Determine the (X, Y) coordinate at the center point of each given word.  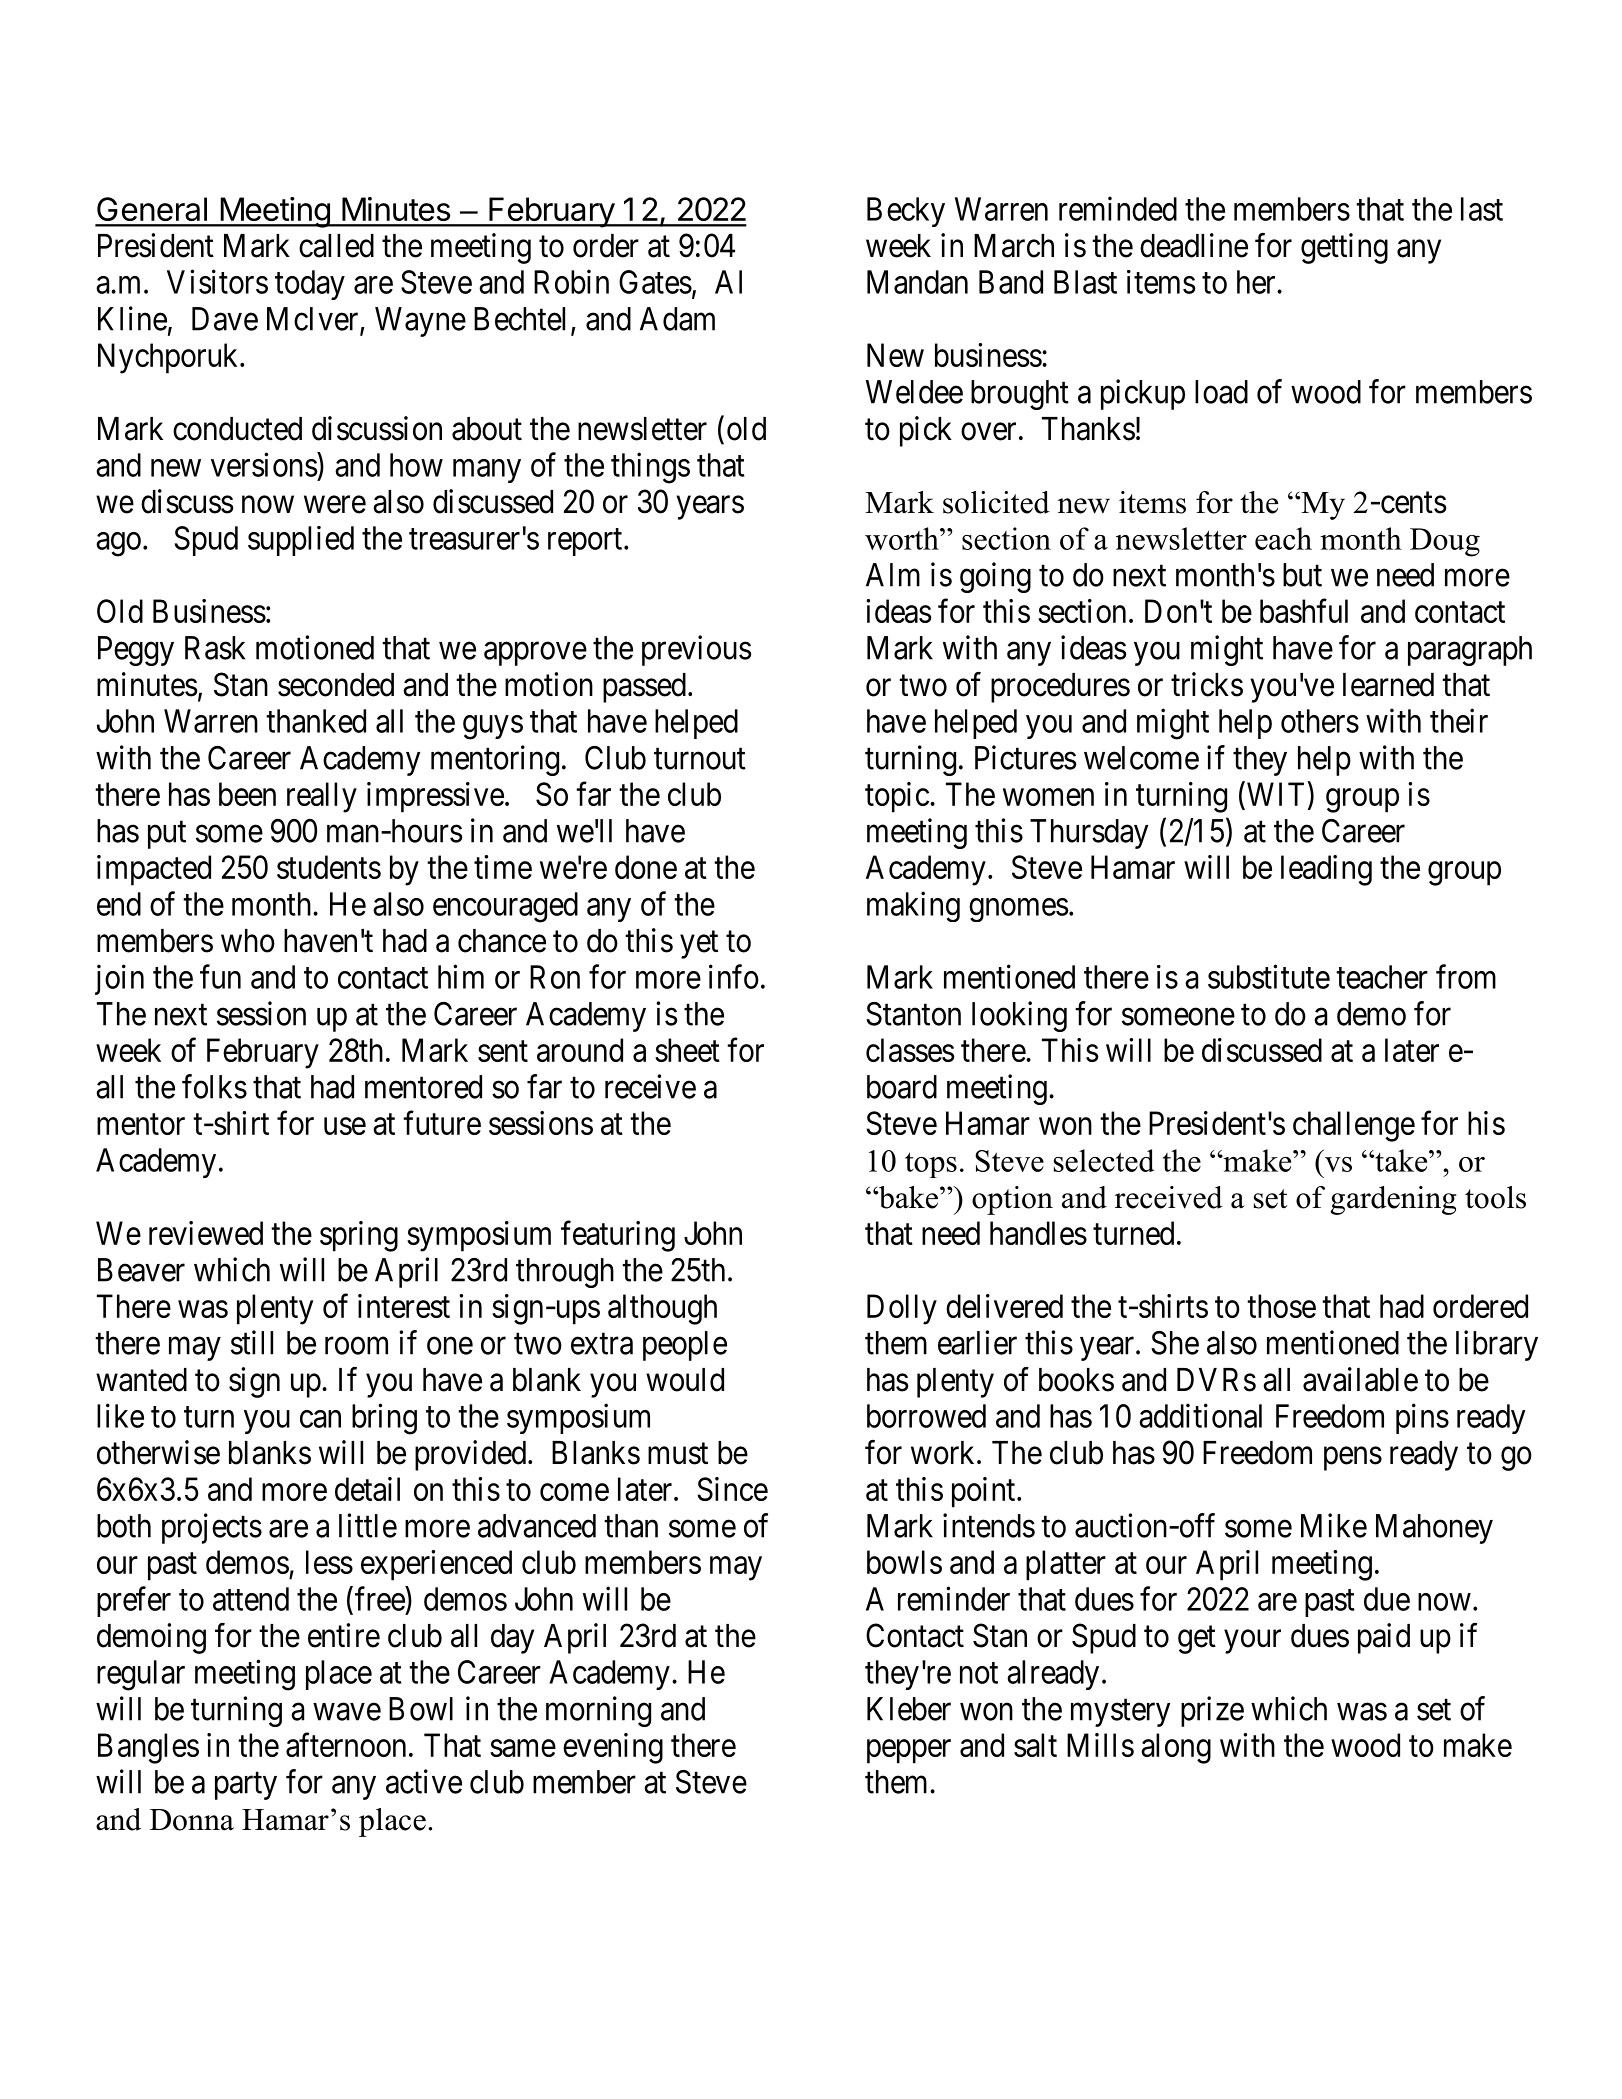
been (247, 794)
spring (359, 1236)
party (246, 1786)
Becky (906, 212)
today (310, 285)
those (1281, 1306)
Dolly (902, 1309)
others (1320, 721)
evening (613, 1748)
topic (897, 797)
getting (1344, 248)
